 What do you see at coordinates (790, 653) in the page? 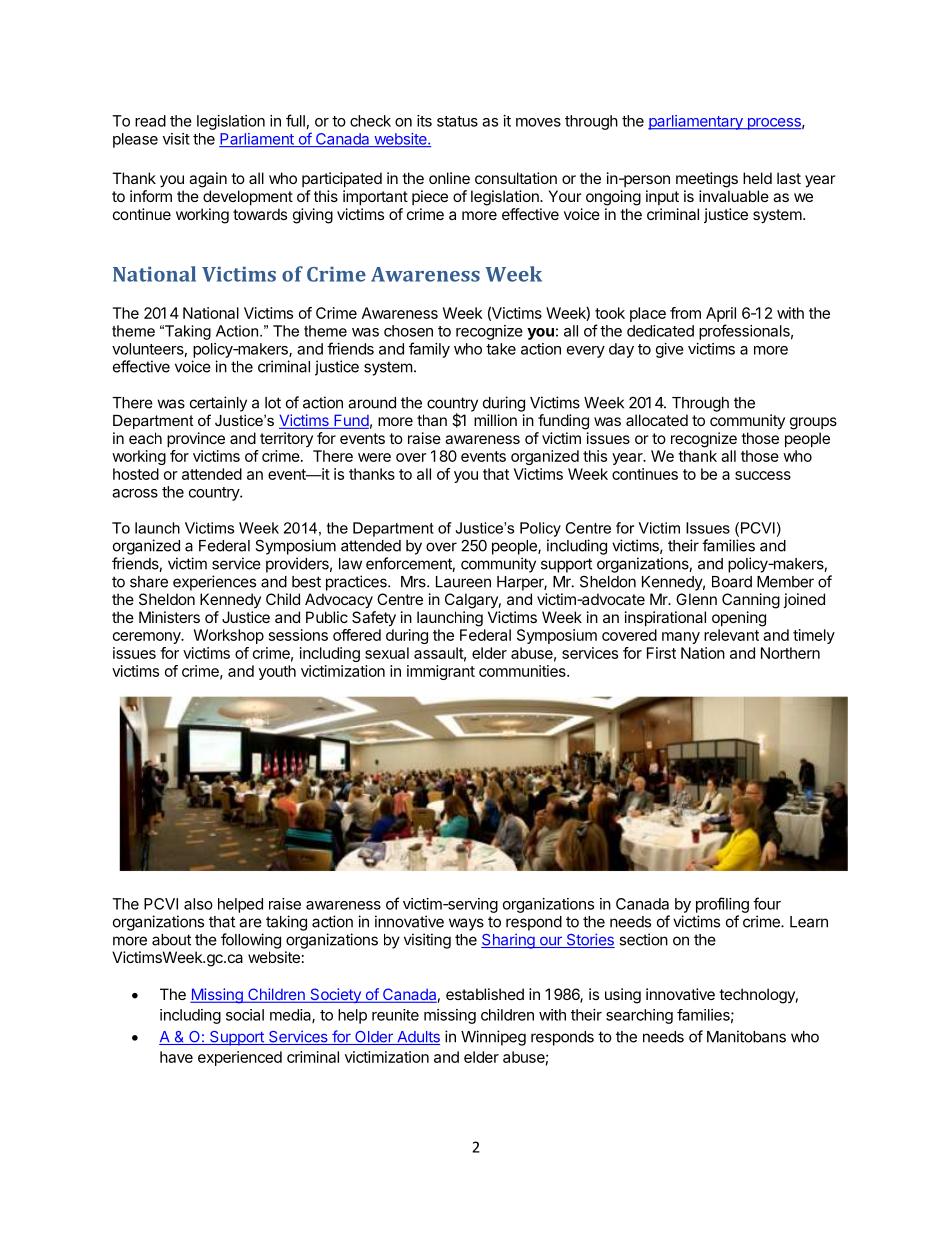
I see `Northern` at bounding box center [790, 653].
